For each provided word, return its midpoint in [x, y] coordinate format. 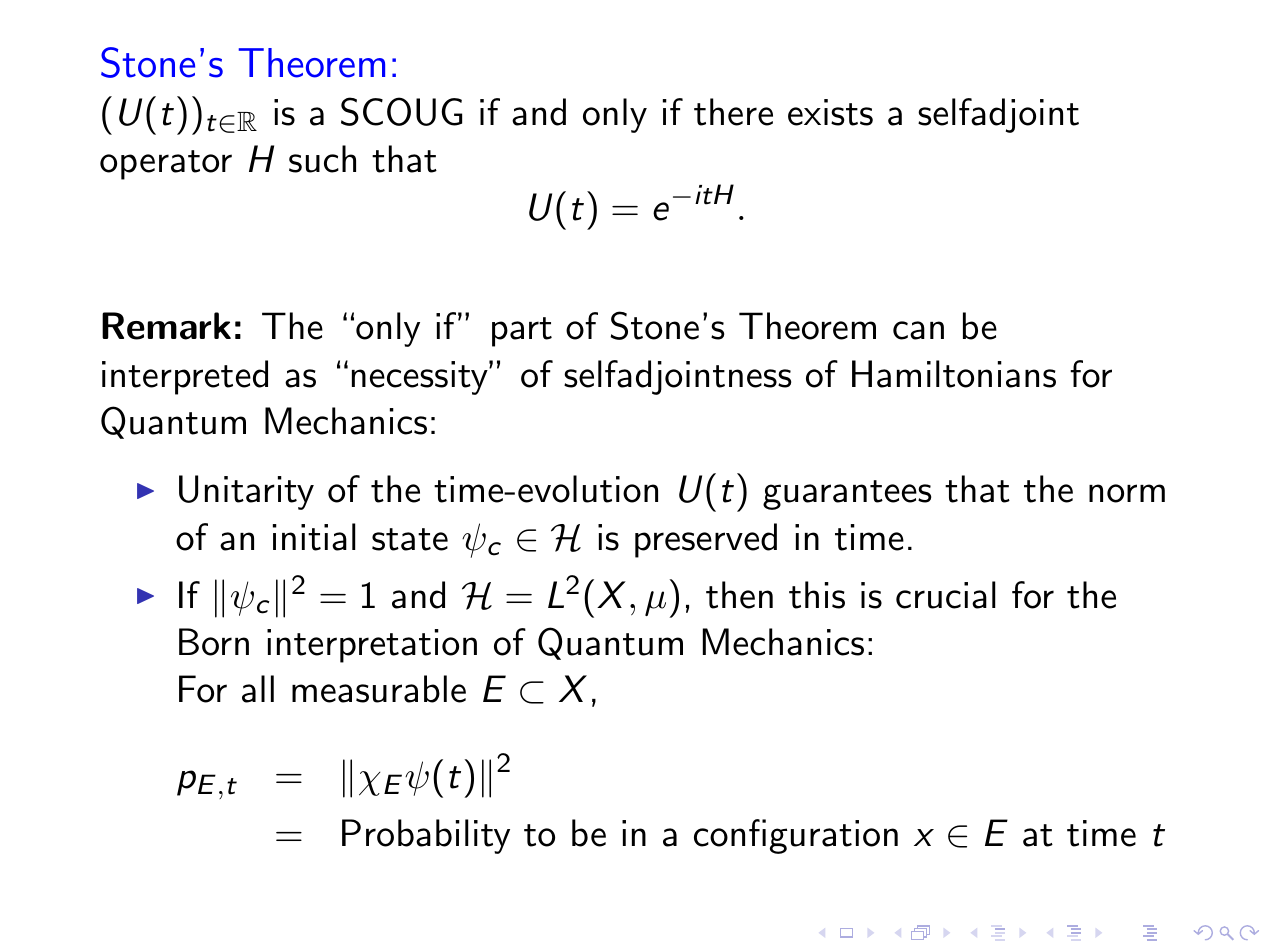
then [739, 595]
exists [830, 112]
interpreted [185, 377]
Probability [426, 836]
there [733, 112]
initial [314, 537]
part [522, 332]
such [322, 159]
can [918, 330]
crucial [946, 595]
